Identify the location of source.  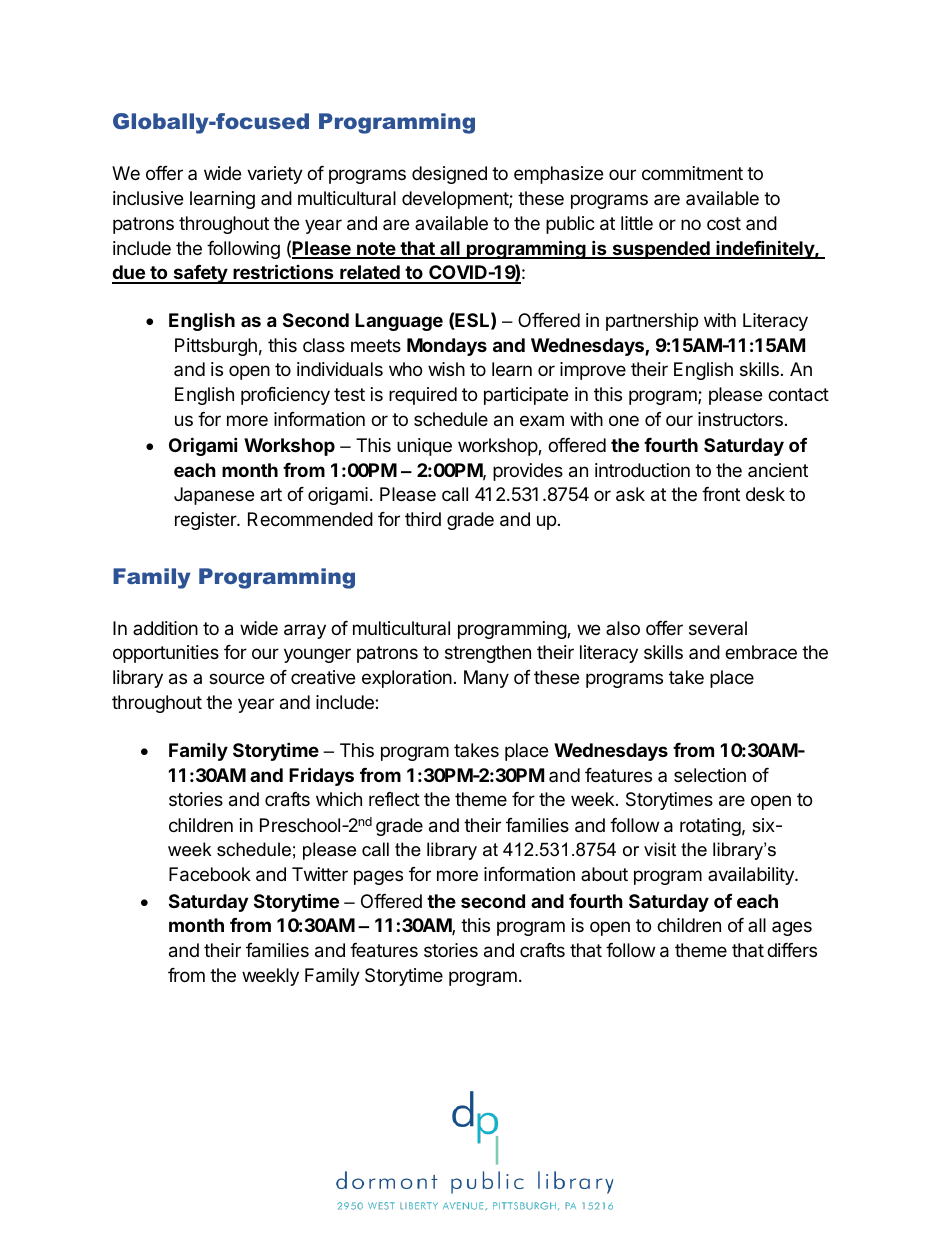
(236, 678).
